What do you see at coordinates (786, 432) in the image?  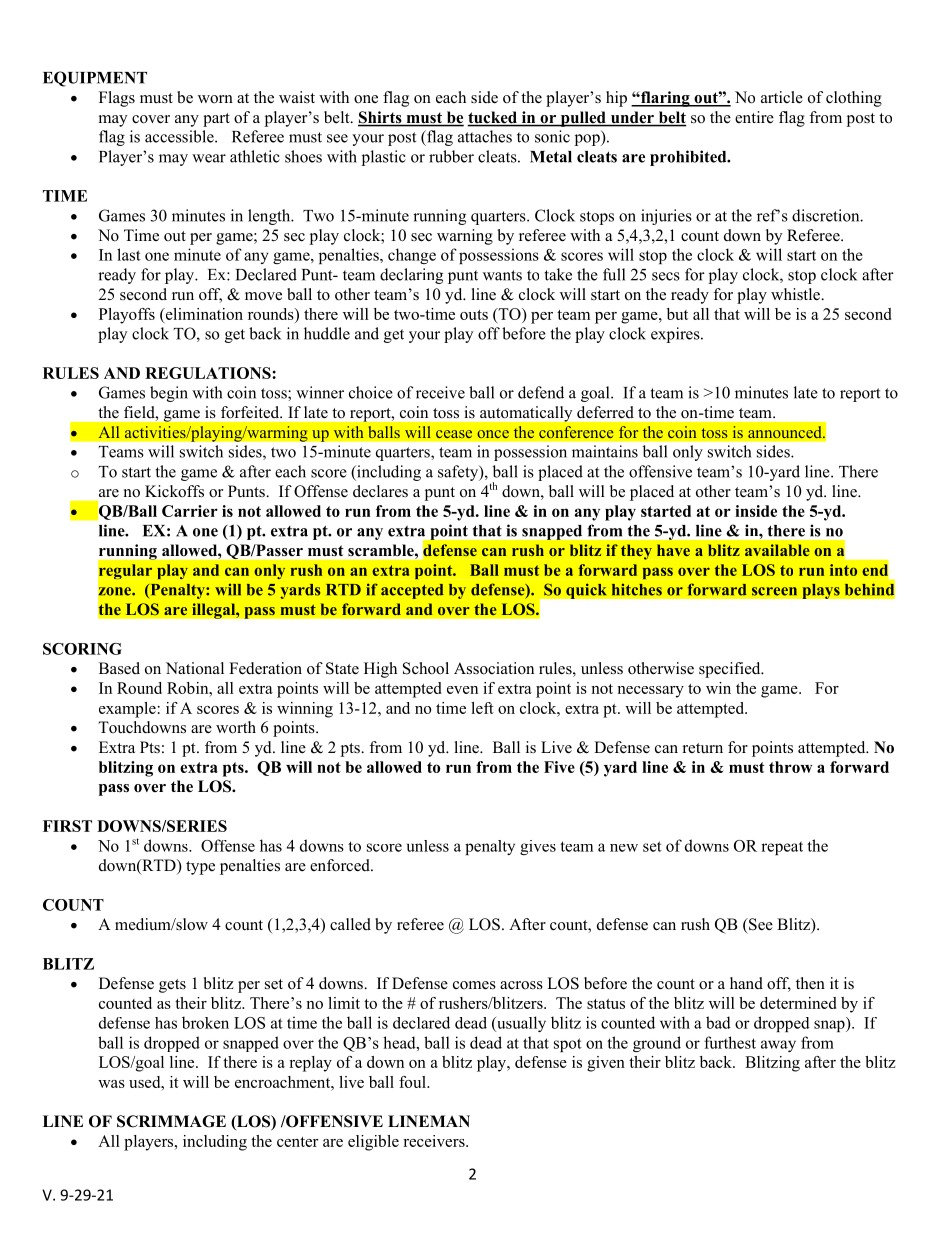 I see `announced` at bounding box center [786, 432].
